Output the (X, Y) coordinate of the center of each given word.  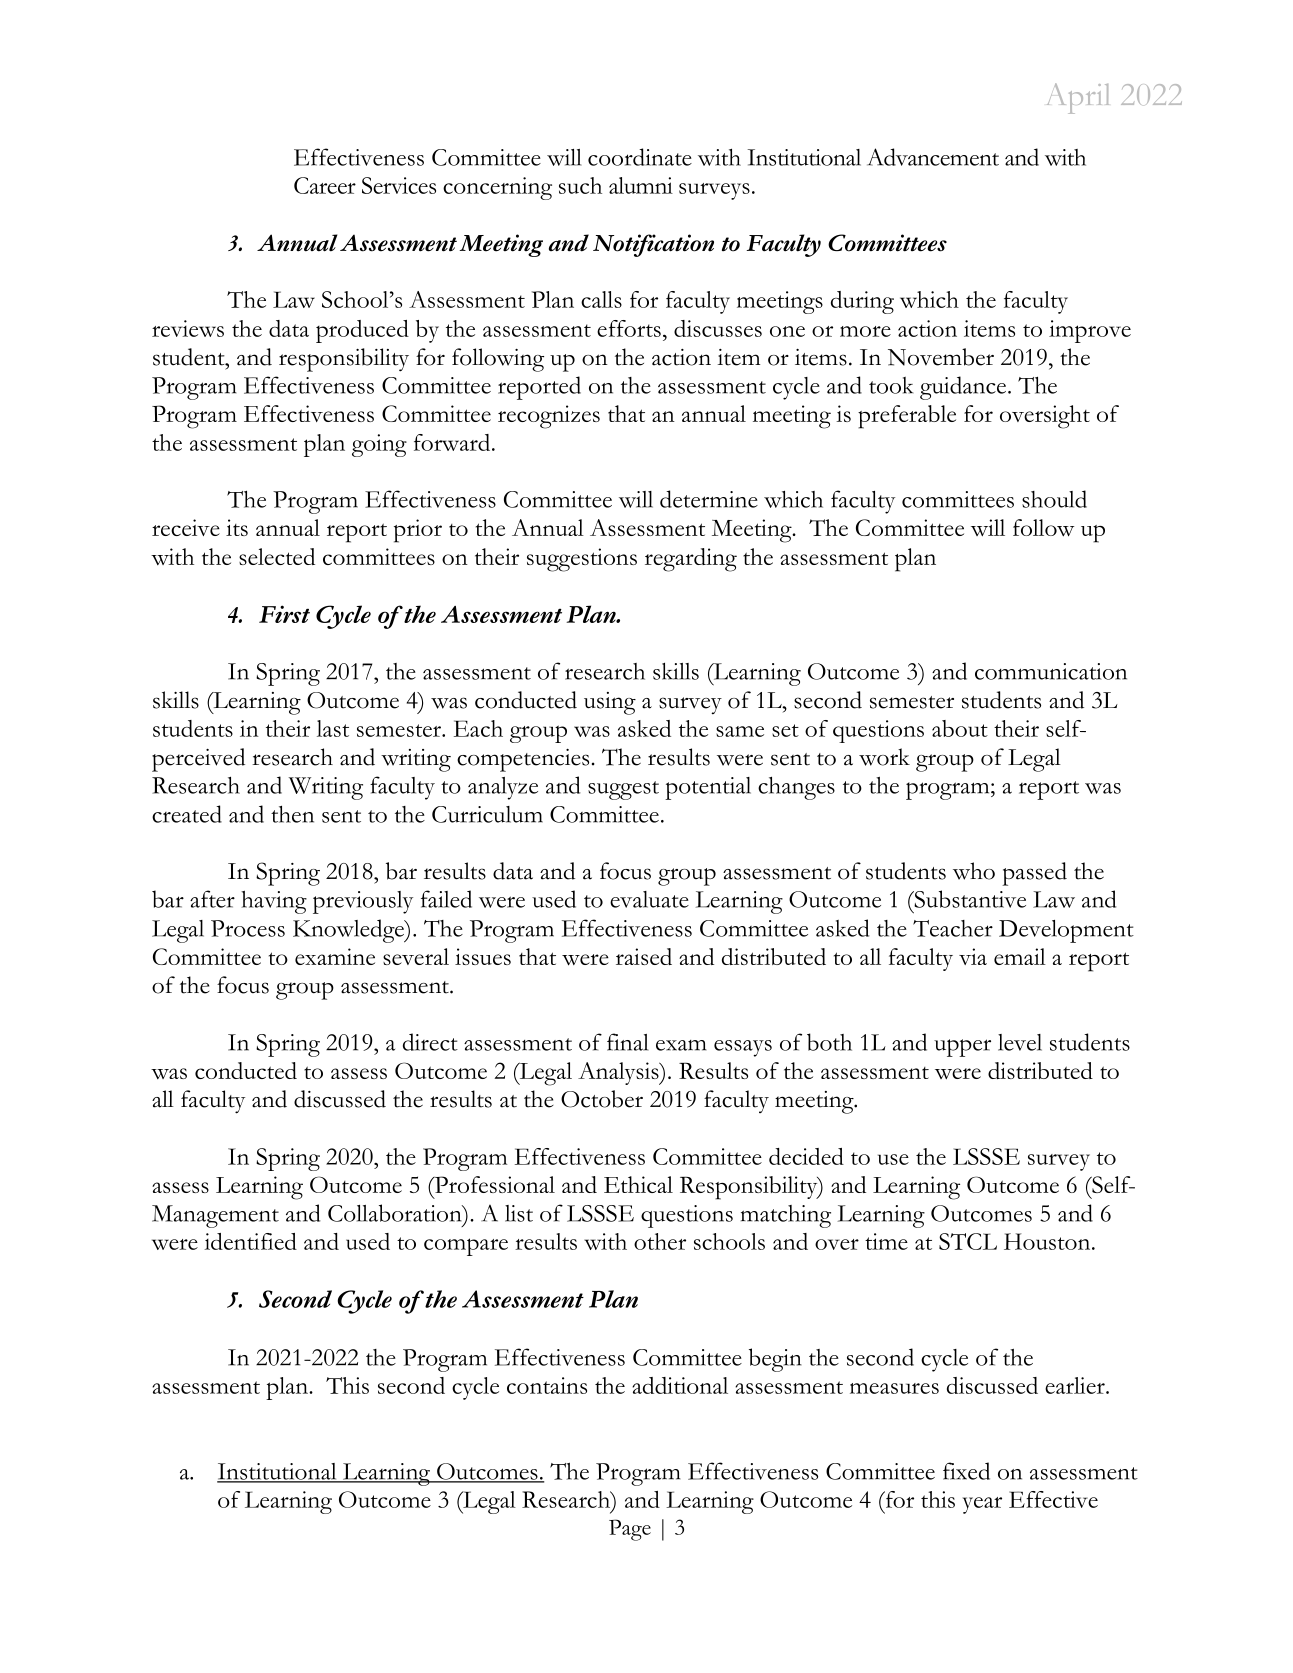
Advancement (933, 157)
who (974, 871)
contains (547, 1385)
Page (630, 1530)
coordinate (640, 157)
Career (325, 185)
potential (708, 788)
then (292, 814)
